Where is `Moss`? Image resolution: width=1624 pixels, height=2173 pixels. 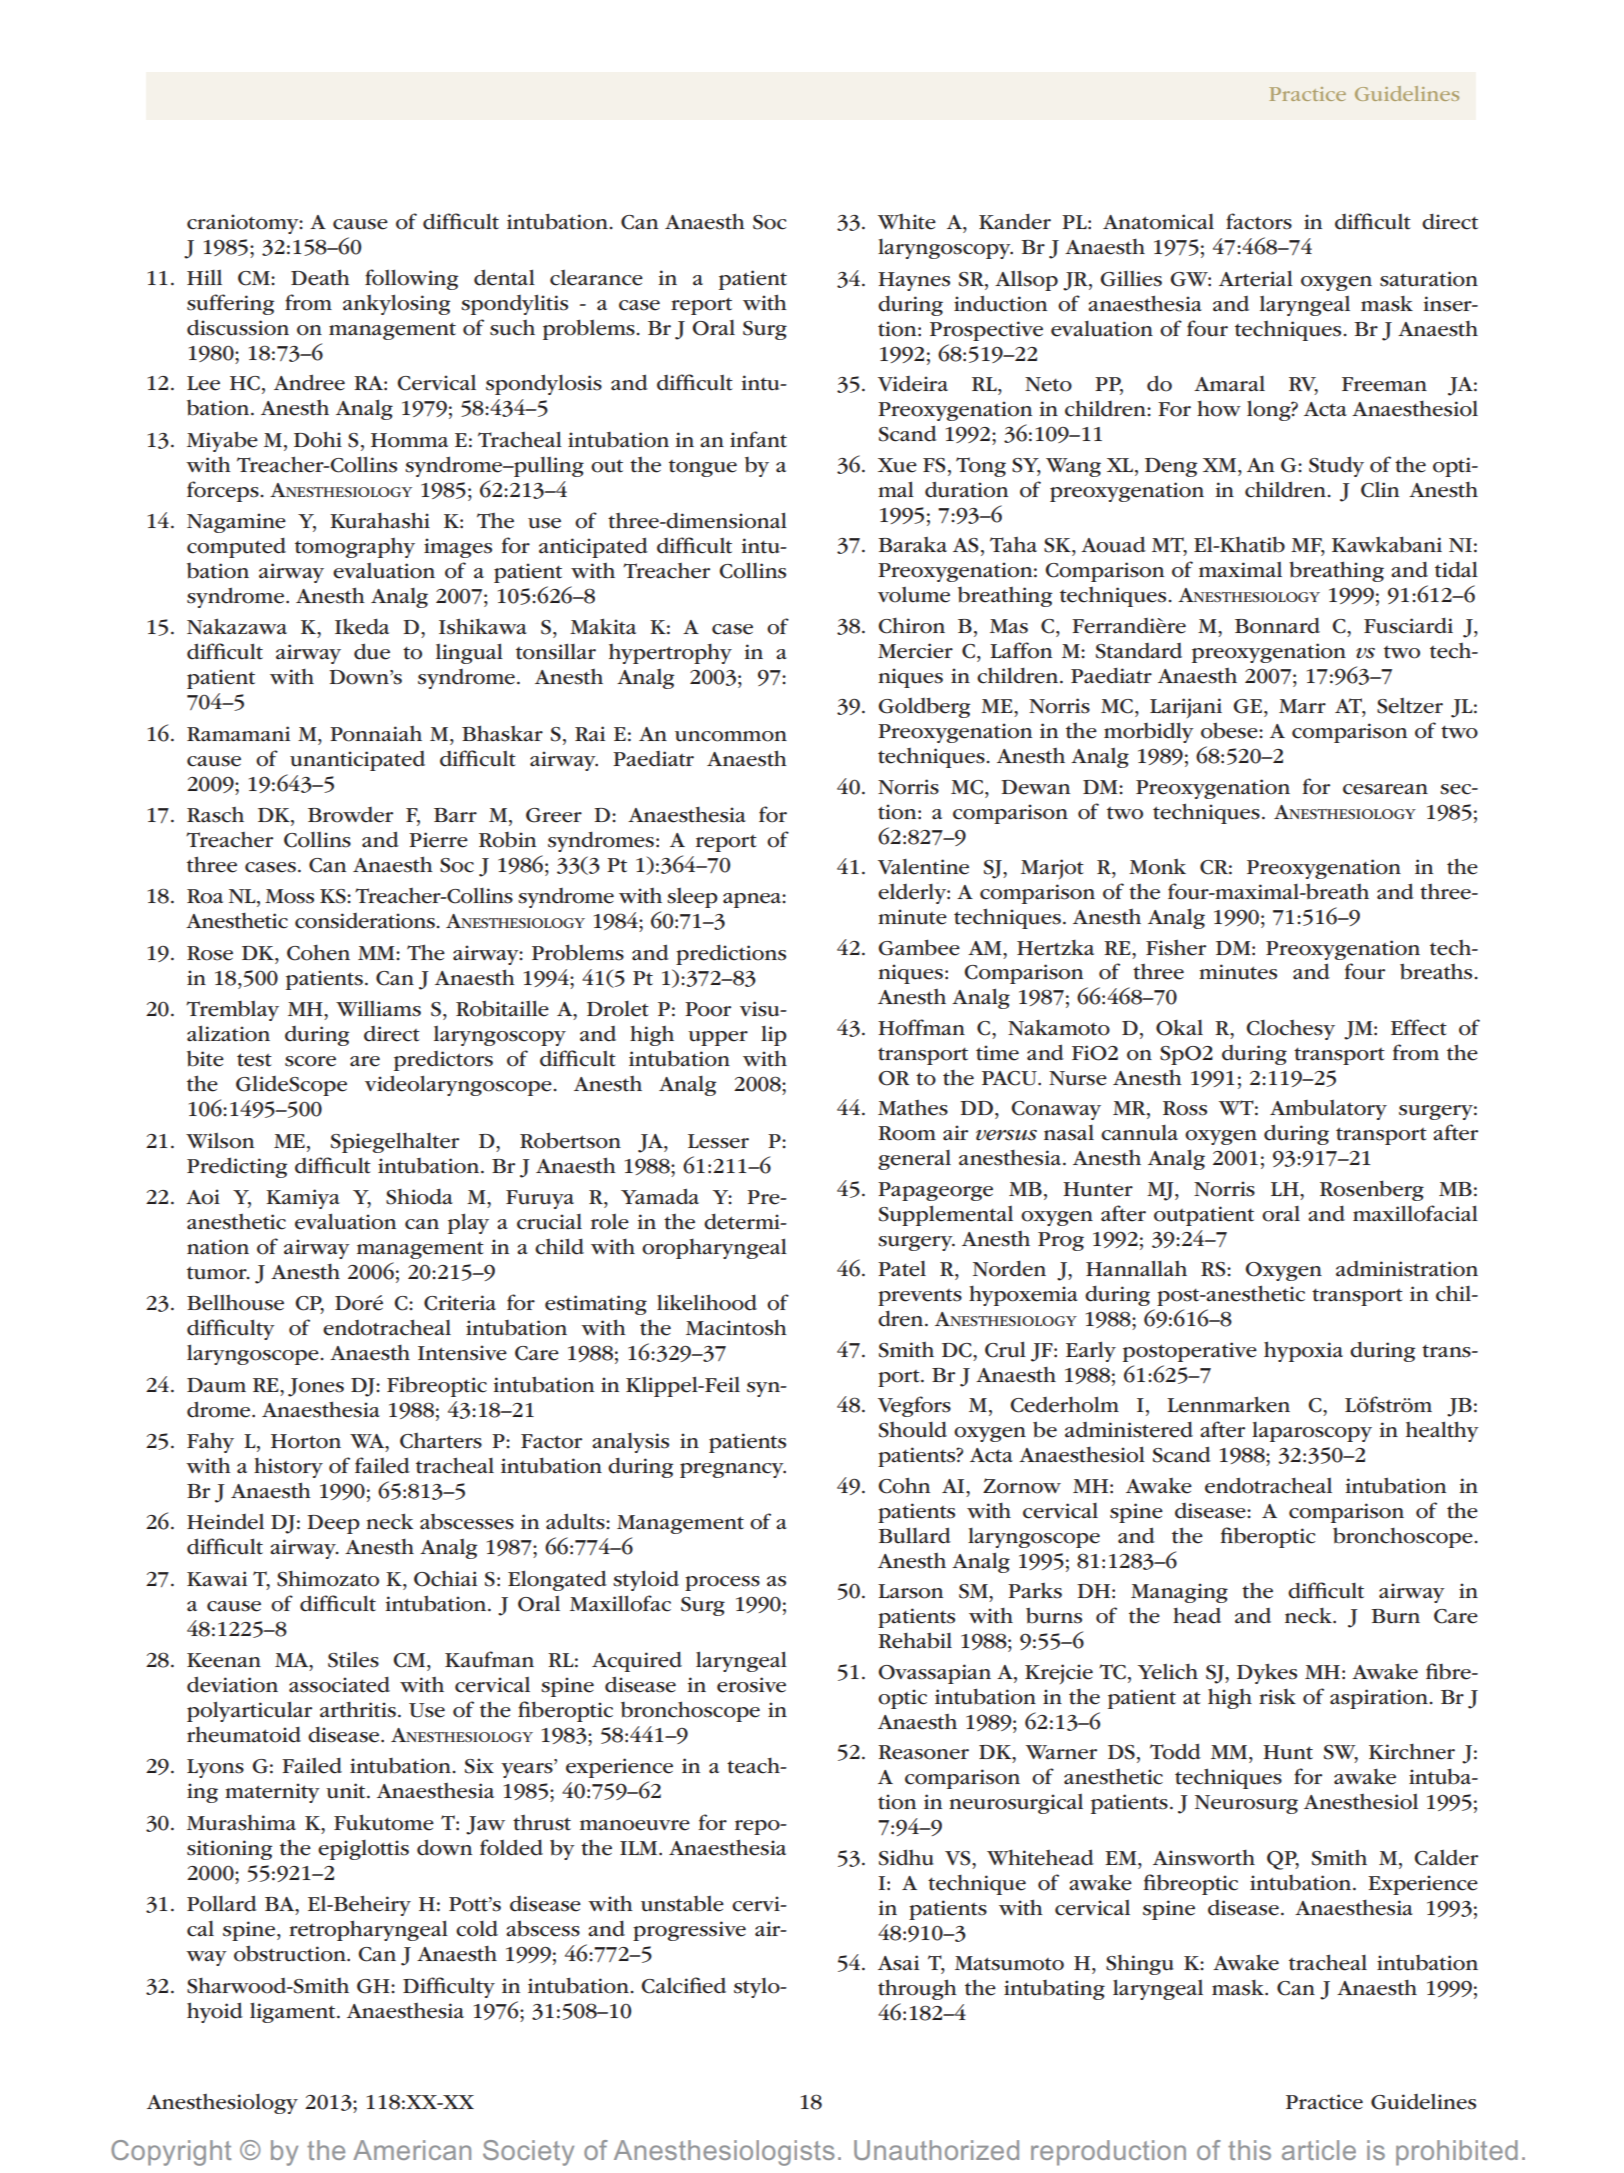
Moss is located at coordinates (289, 896).
